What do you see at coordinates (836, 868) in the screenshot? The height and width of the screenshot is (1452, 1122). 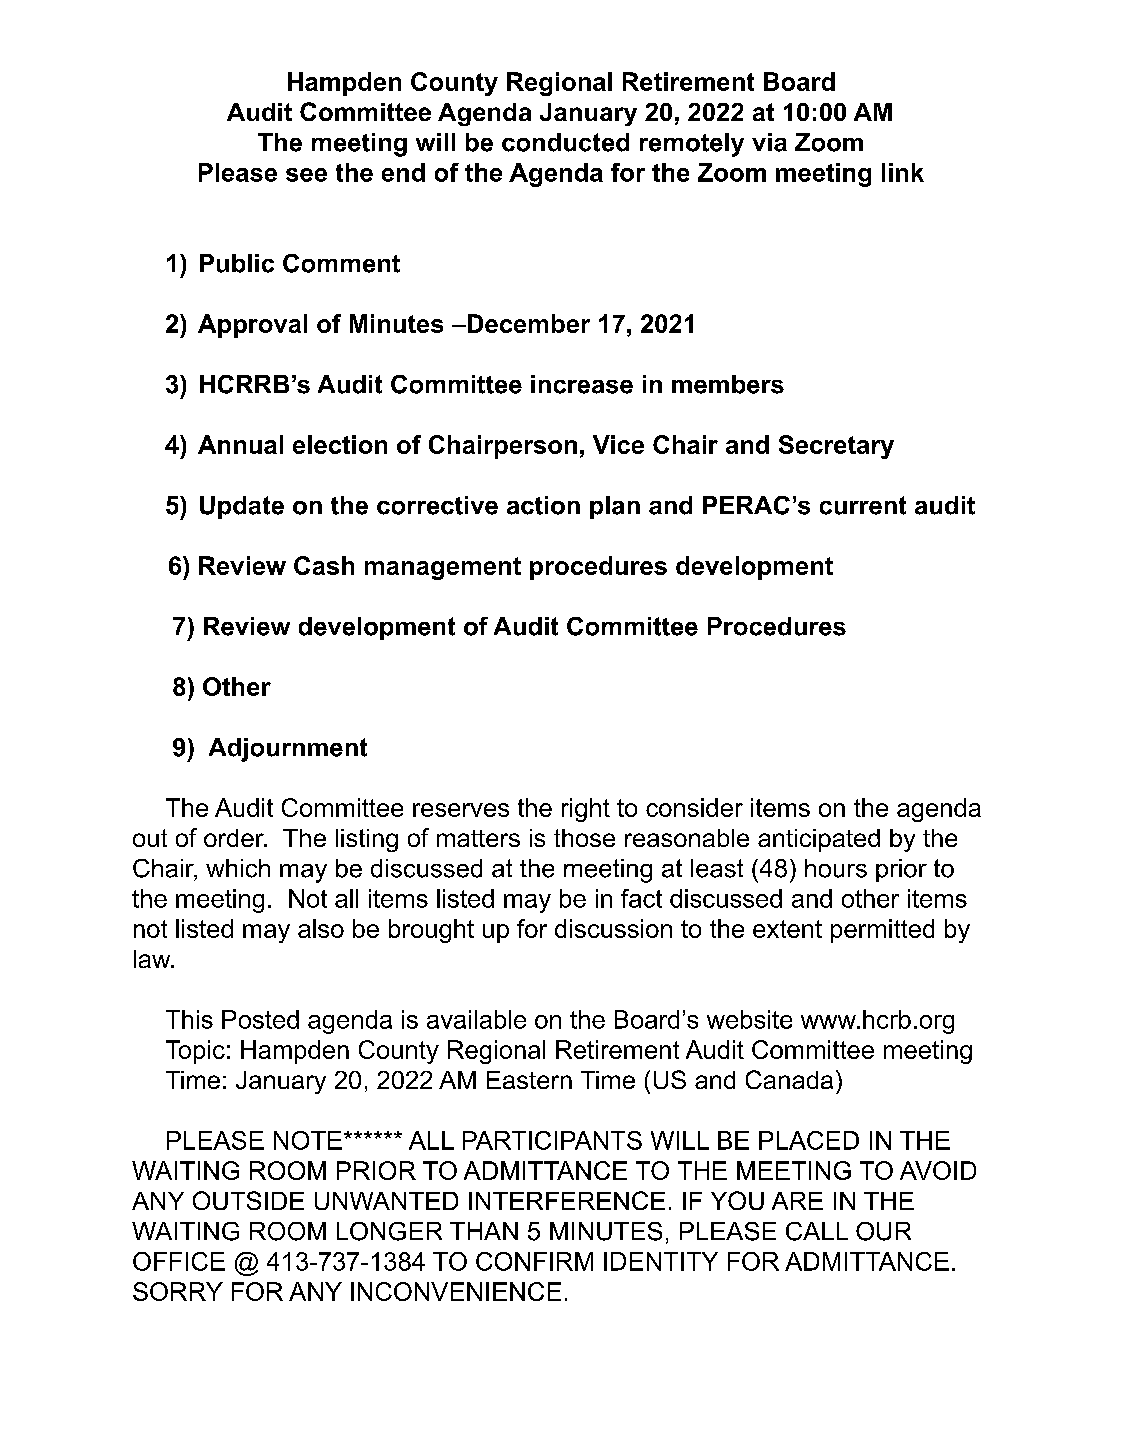 I see `hours` at bounding box center [836, 868].
